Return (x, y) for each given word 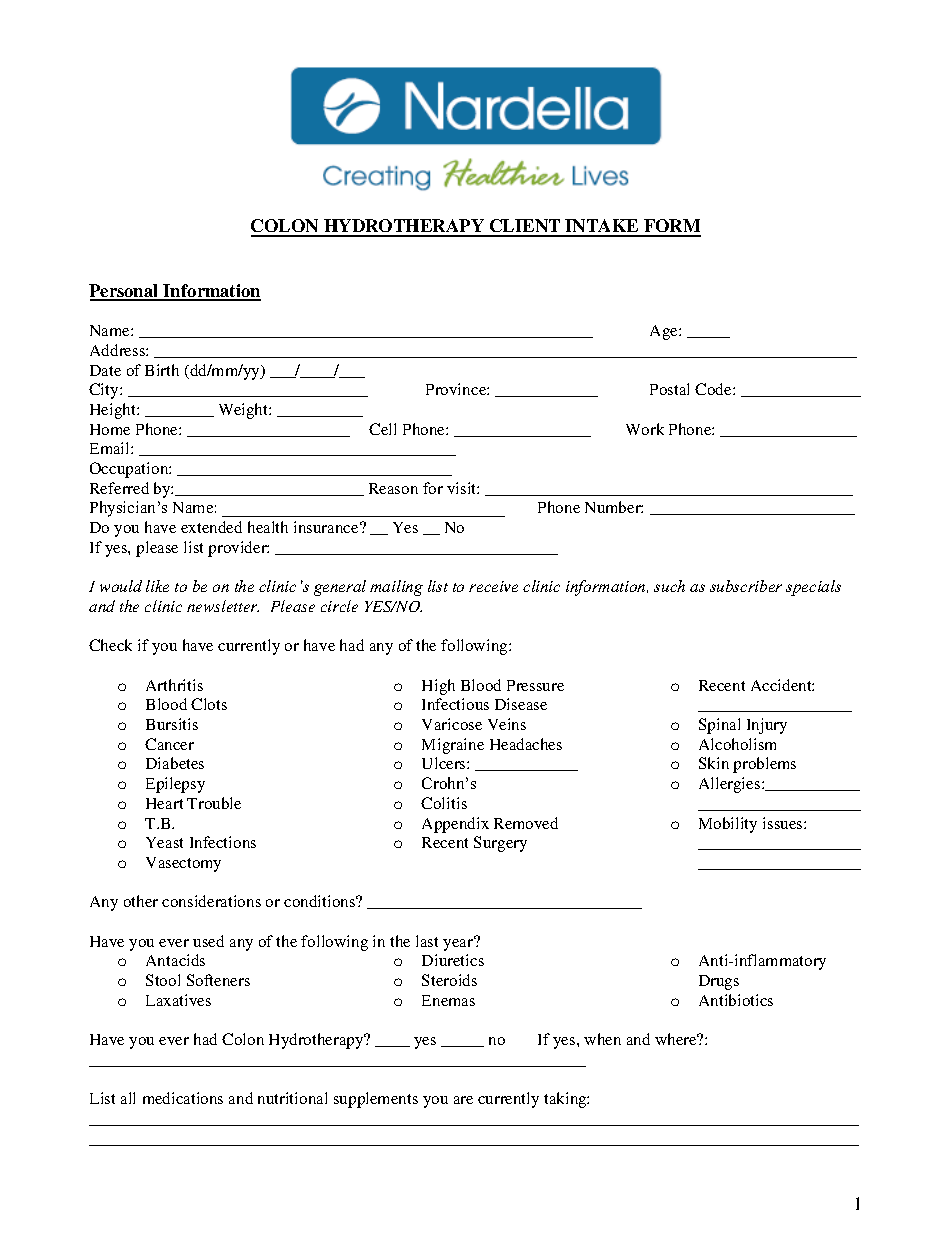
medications (183, 1098)
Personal (125, 292)
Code (714, 389)
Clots (209, 704)
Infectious (455, 704)
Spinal (719, 726)
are (463, 1100)
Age (665, 332)
